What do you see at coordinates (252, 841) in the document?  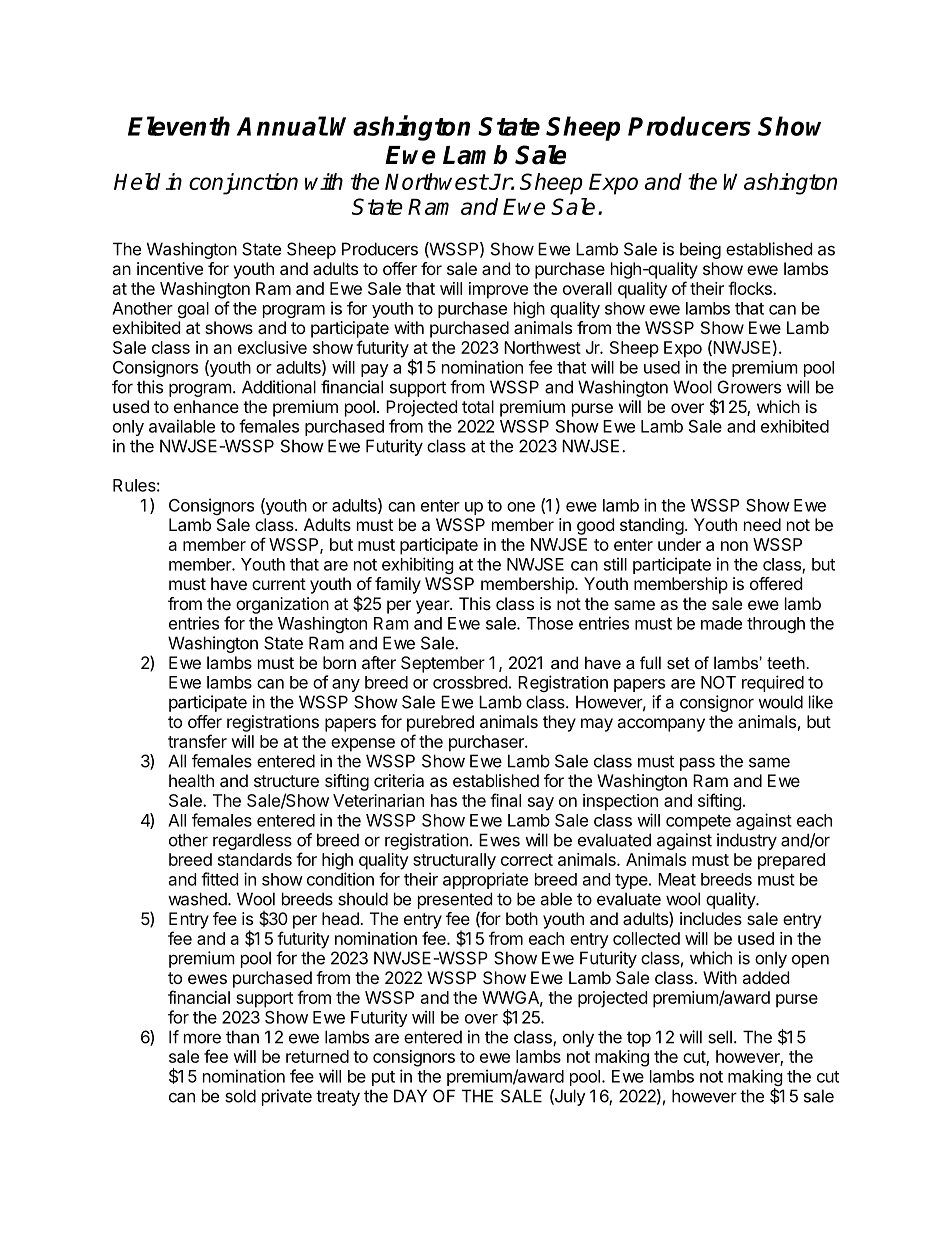 I see `regardless` at bounding box center [252, 841].
